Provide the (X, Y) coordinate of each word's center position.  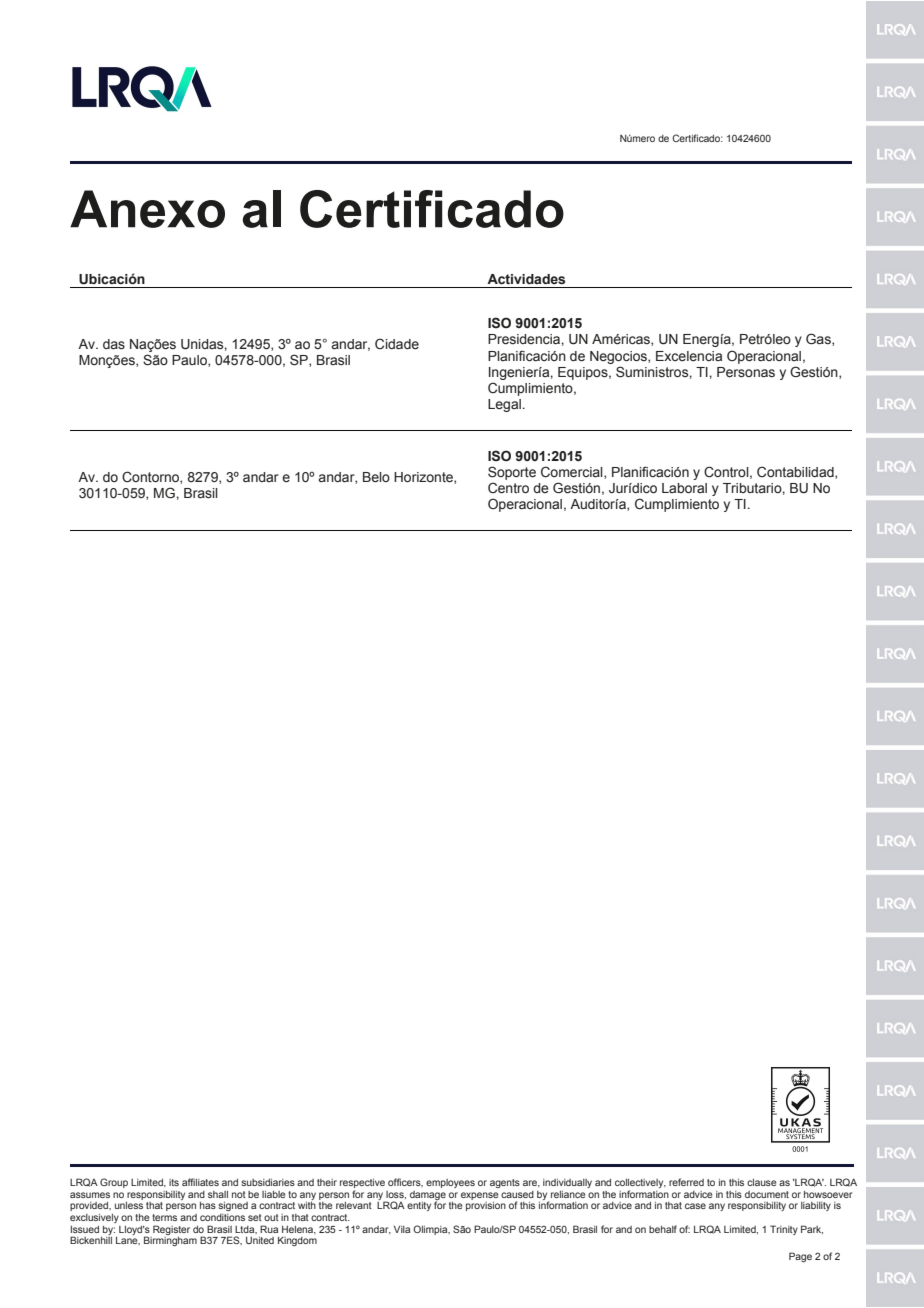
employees (450, 1183)
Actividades (526, 279)
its (174, 1182)
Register (171, 1230)
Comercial (573, 472)
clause (762, 1182)
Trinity (784, 1230)
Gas (819, 339)
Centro (508, 488)
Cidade (397, 344)
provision (486, 1206)
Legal (504, 405)
